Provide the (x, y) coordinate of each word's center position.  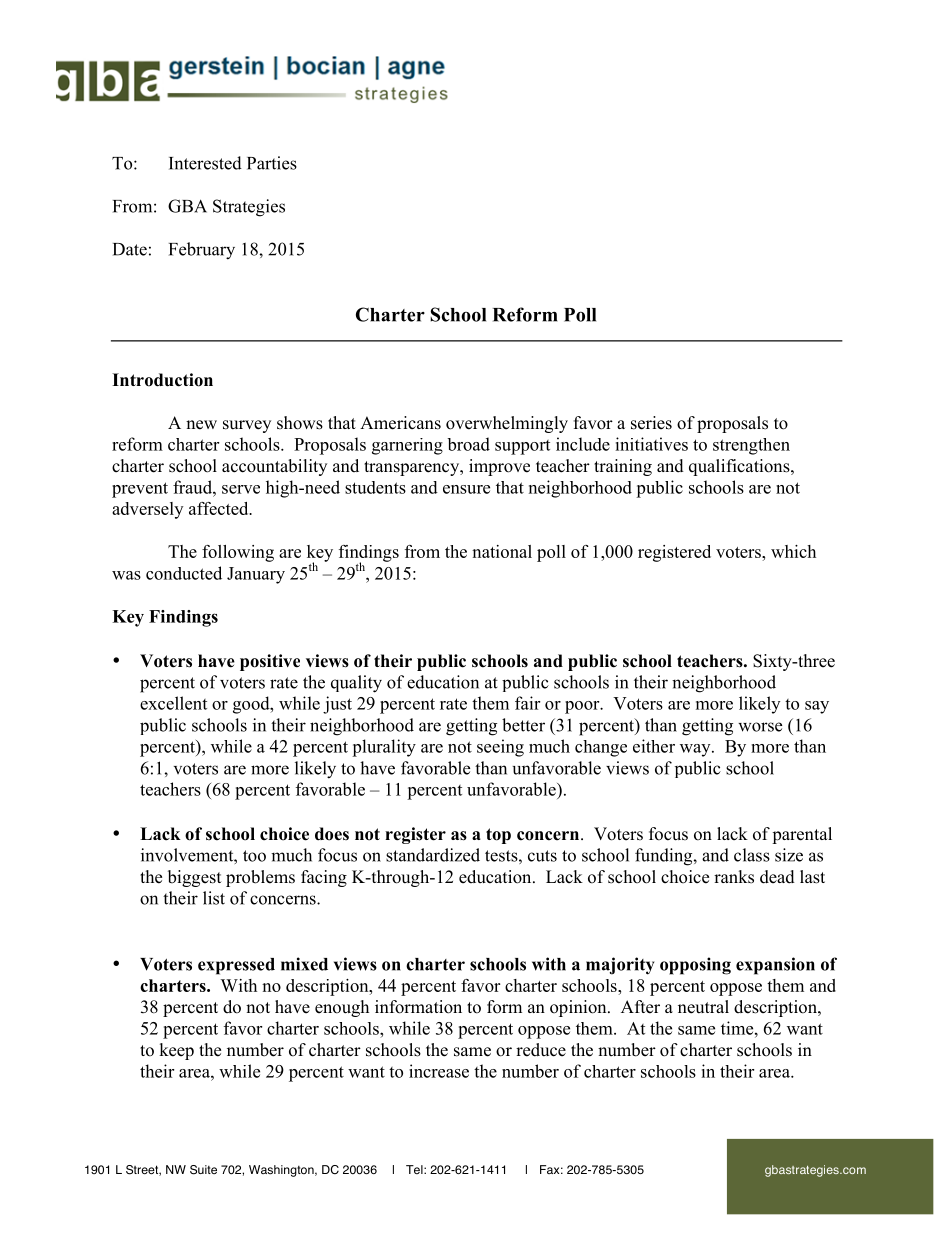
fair (527, 703)
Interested (205, 163)
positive (270, 662)
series (651, 423)
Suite (203, 1170)
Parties (272, 163)
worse (760, 727)
